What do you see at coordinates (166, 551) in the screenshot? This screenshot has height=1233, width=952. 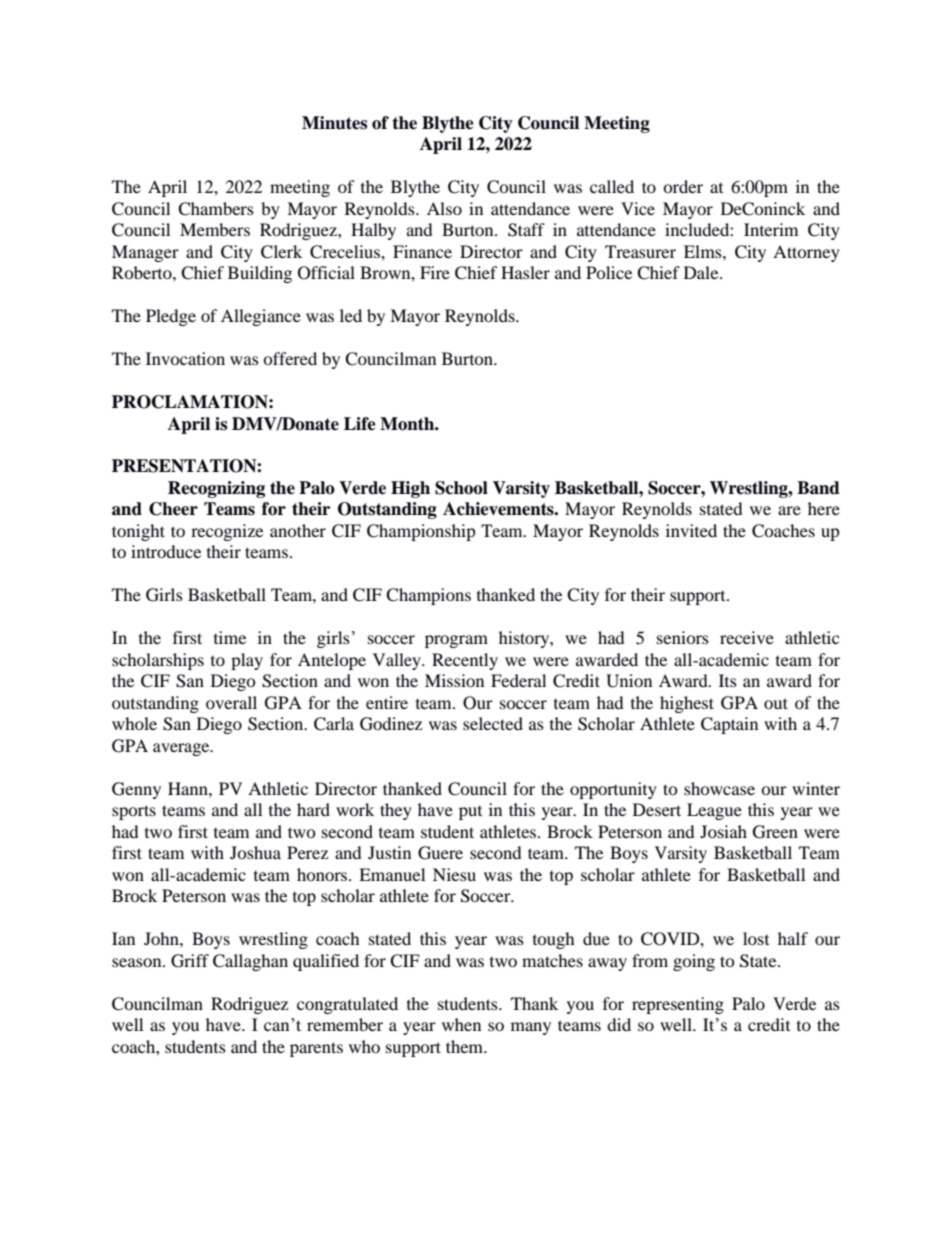 I see `introduce` at bounding box center [166, 551].
